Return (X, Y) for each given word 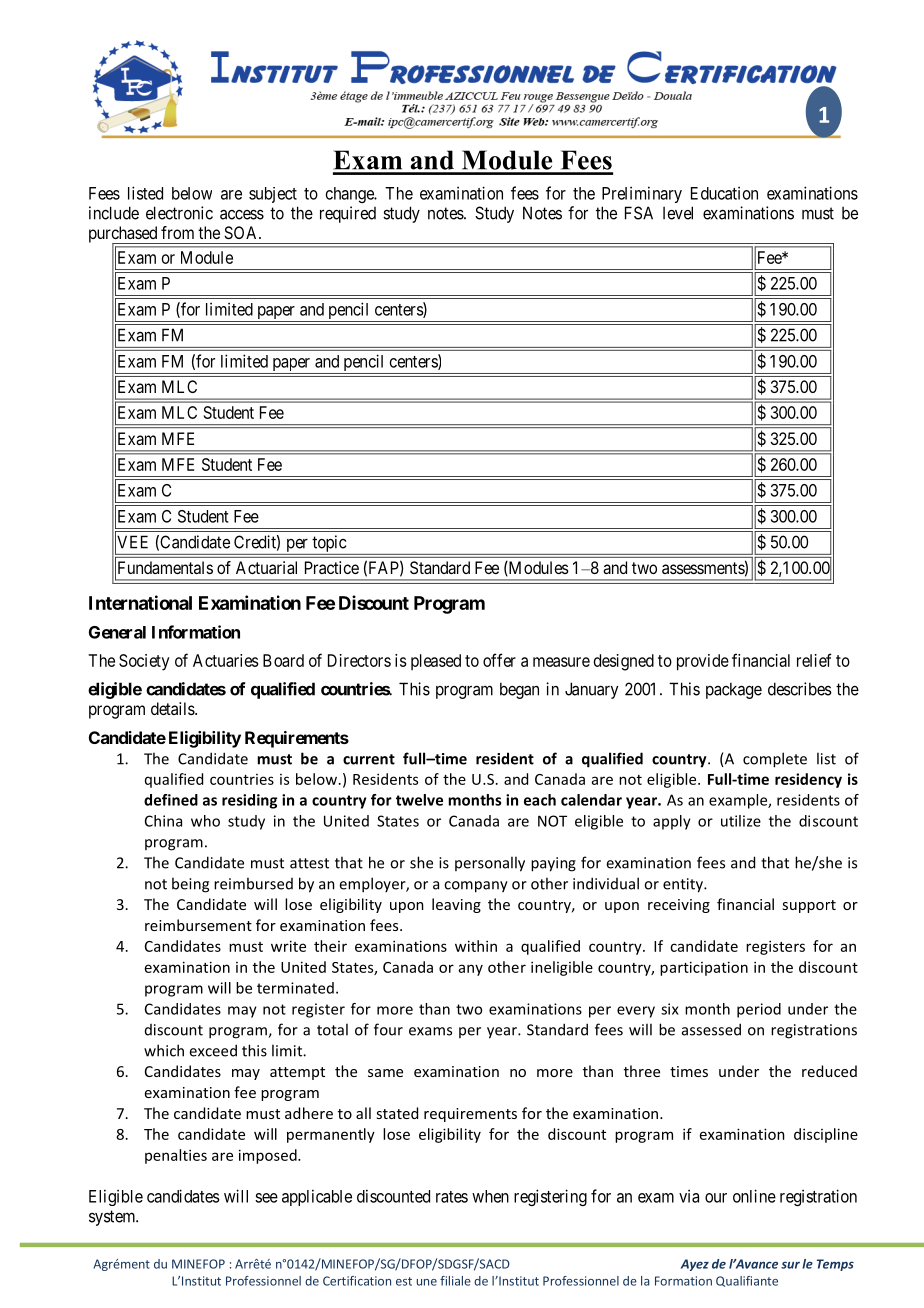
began (519, 690)
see (266, 1198)
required (348, 214)
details (173, 708)
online (754, 1196)
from (177, 232)
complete (775, 760)
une (427, 1282)
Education (724, 193)
